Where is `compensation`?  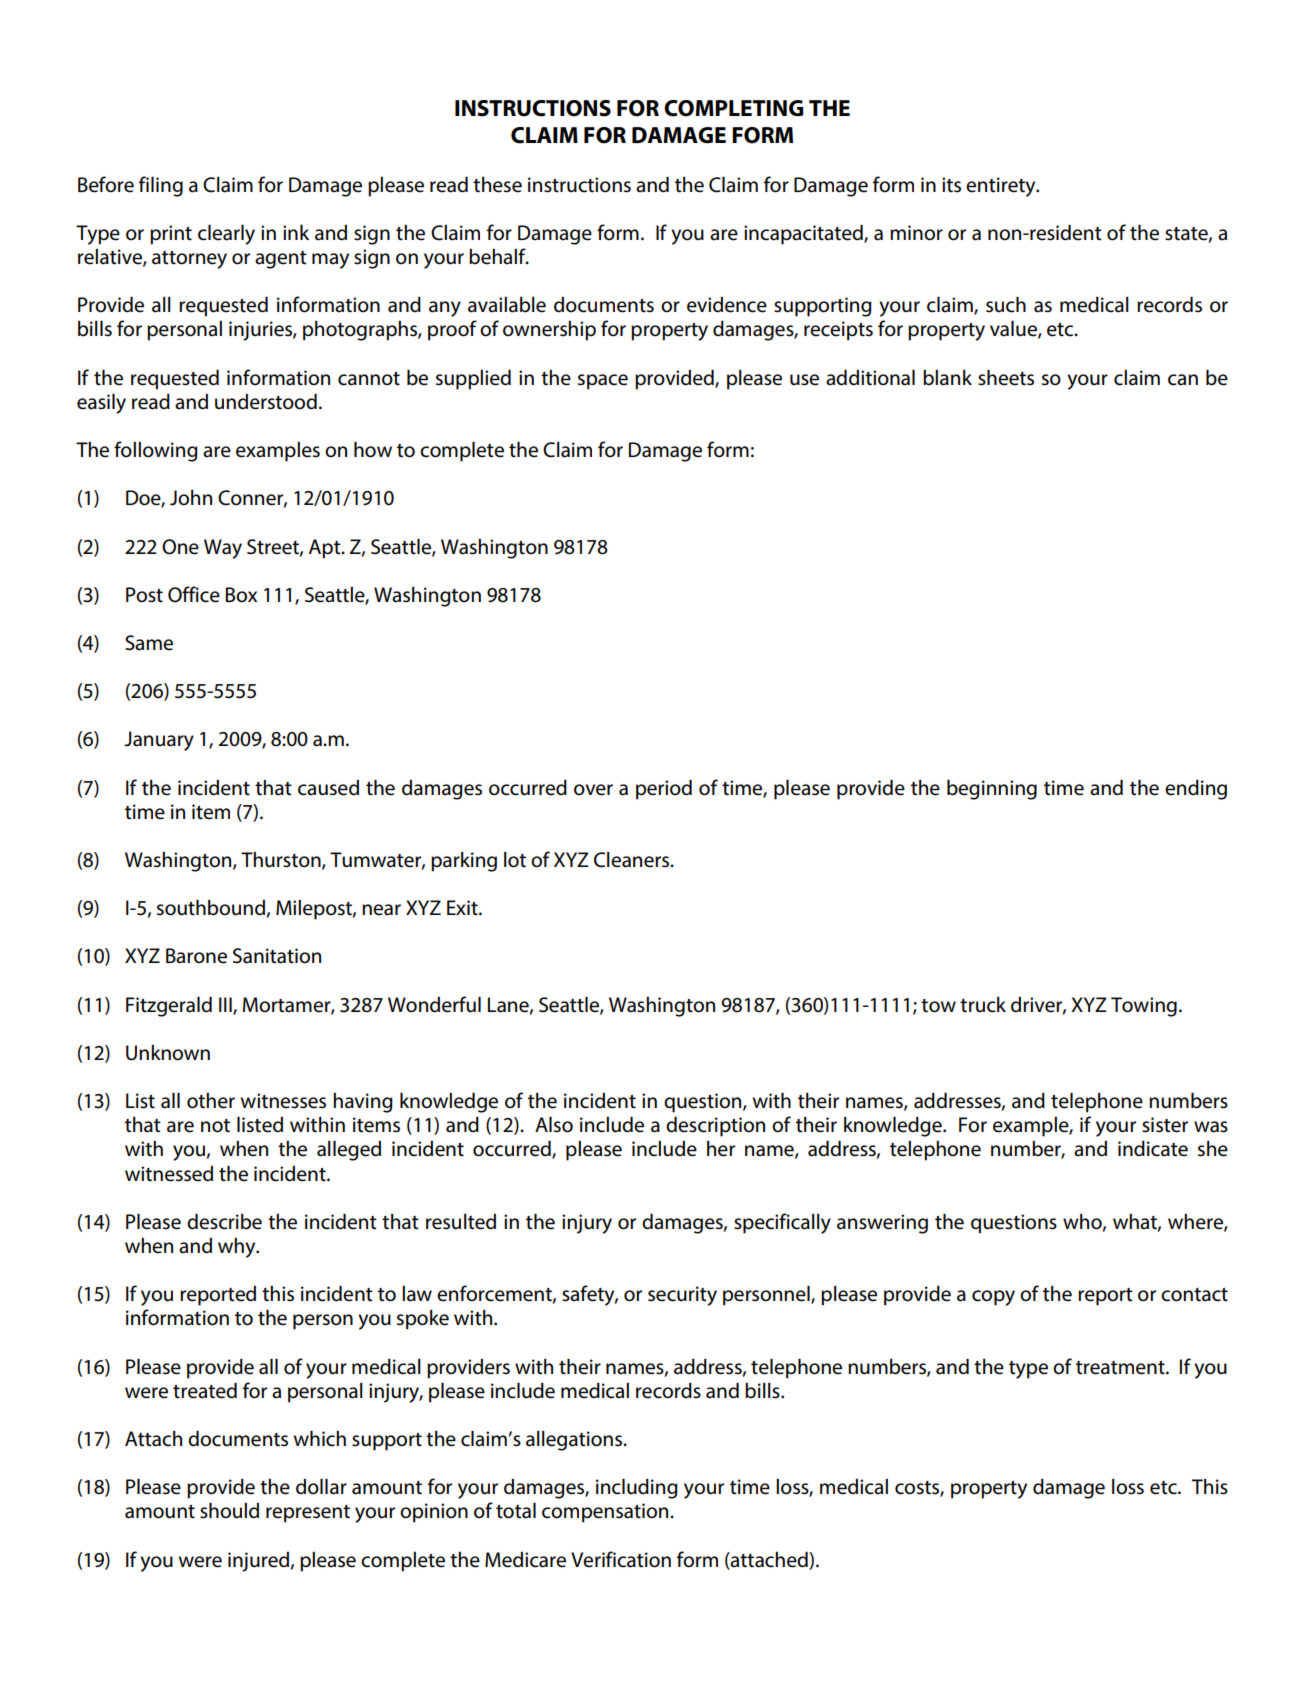 compensation is located at coordinates (606, 1513).
